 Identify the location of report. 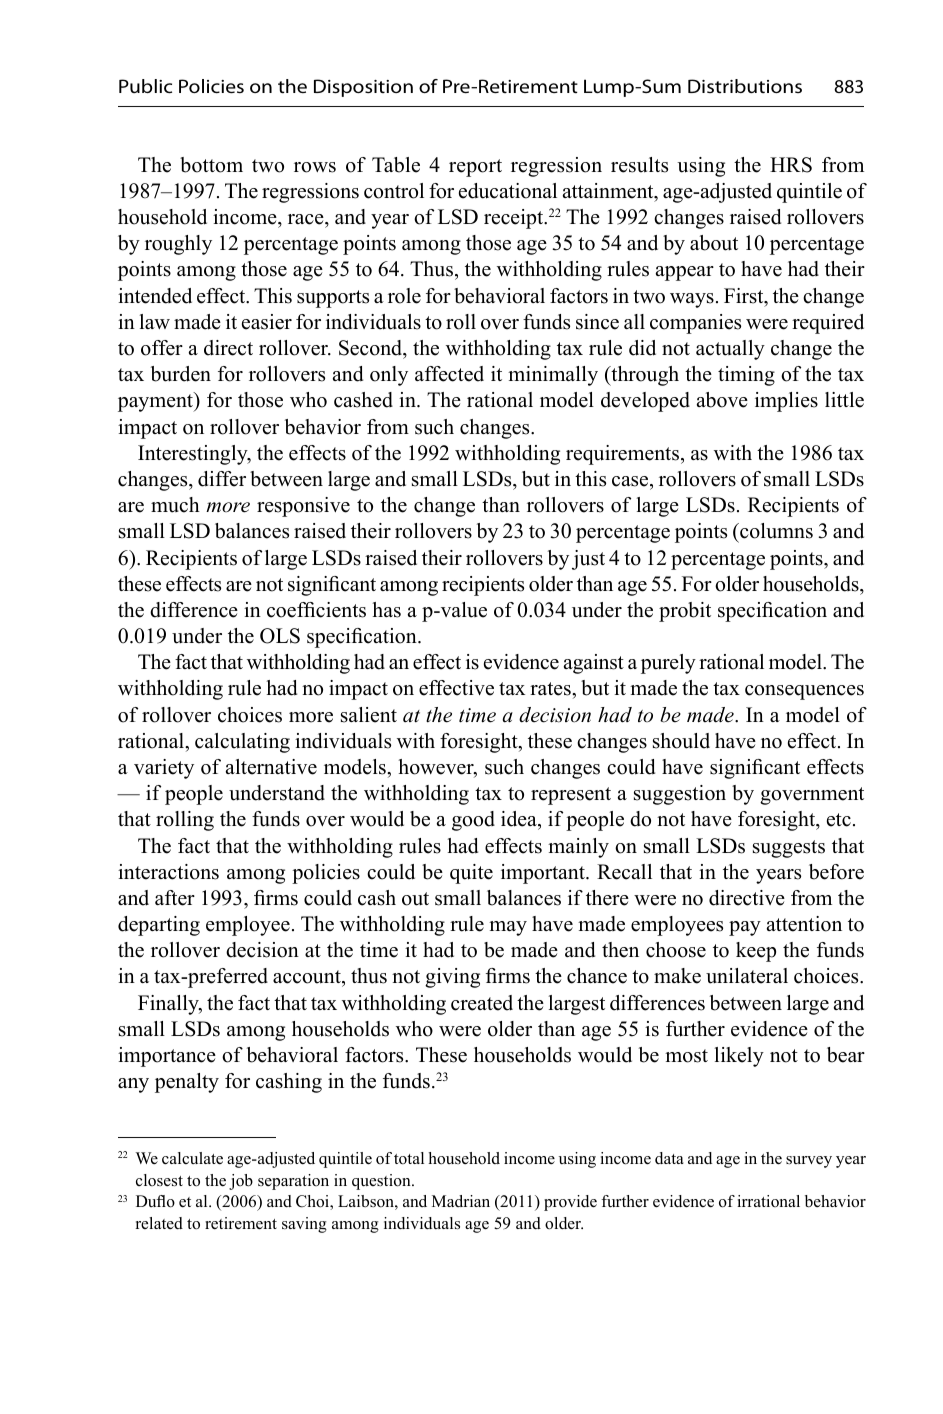
(475, 168).
